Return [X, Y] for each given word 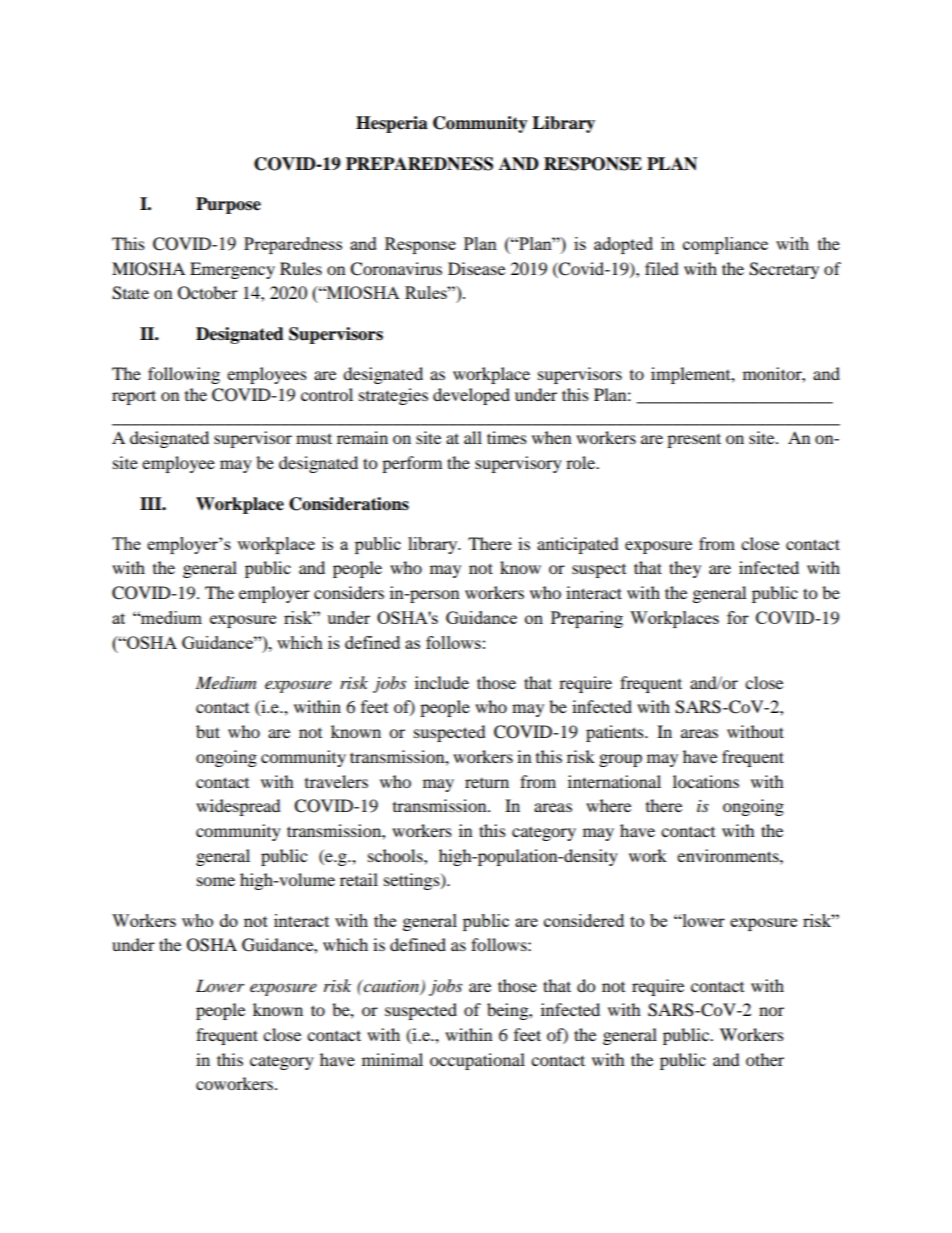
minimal [392, 1059]
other [765, 1059]
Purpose [228, 205]
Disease [476, 268]
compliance [725, 245]
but [208, 731]
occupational [477, 1061]
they [685, 569]
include [442, 682]
